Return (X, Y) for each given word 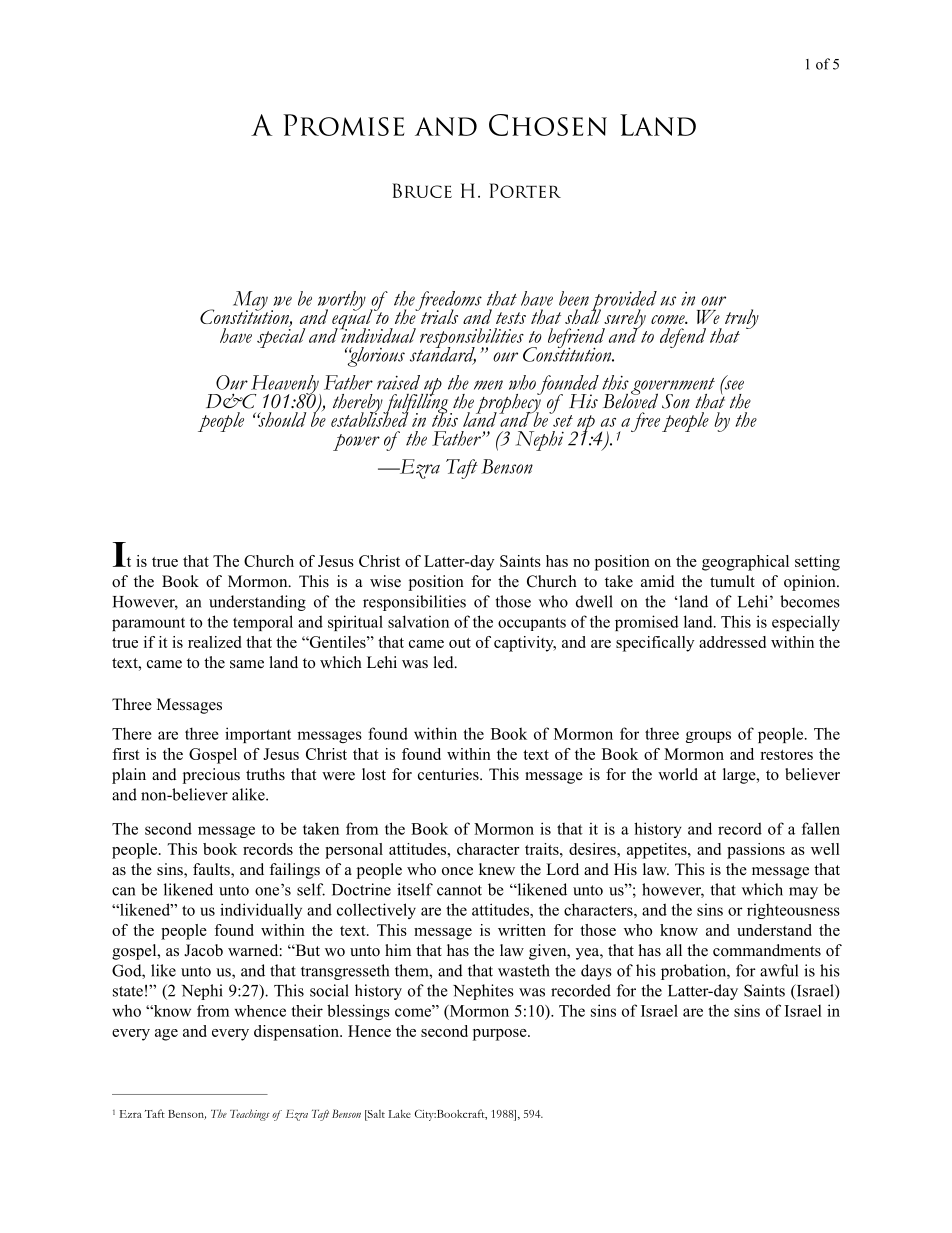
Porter (525, 190)
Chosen (548, 125)
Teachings (250, 1115)
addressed (732, 642)
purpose (501, 1035)
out (460, 643)
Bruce (422, 190)
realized (214, 642)
